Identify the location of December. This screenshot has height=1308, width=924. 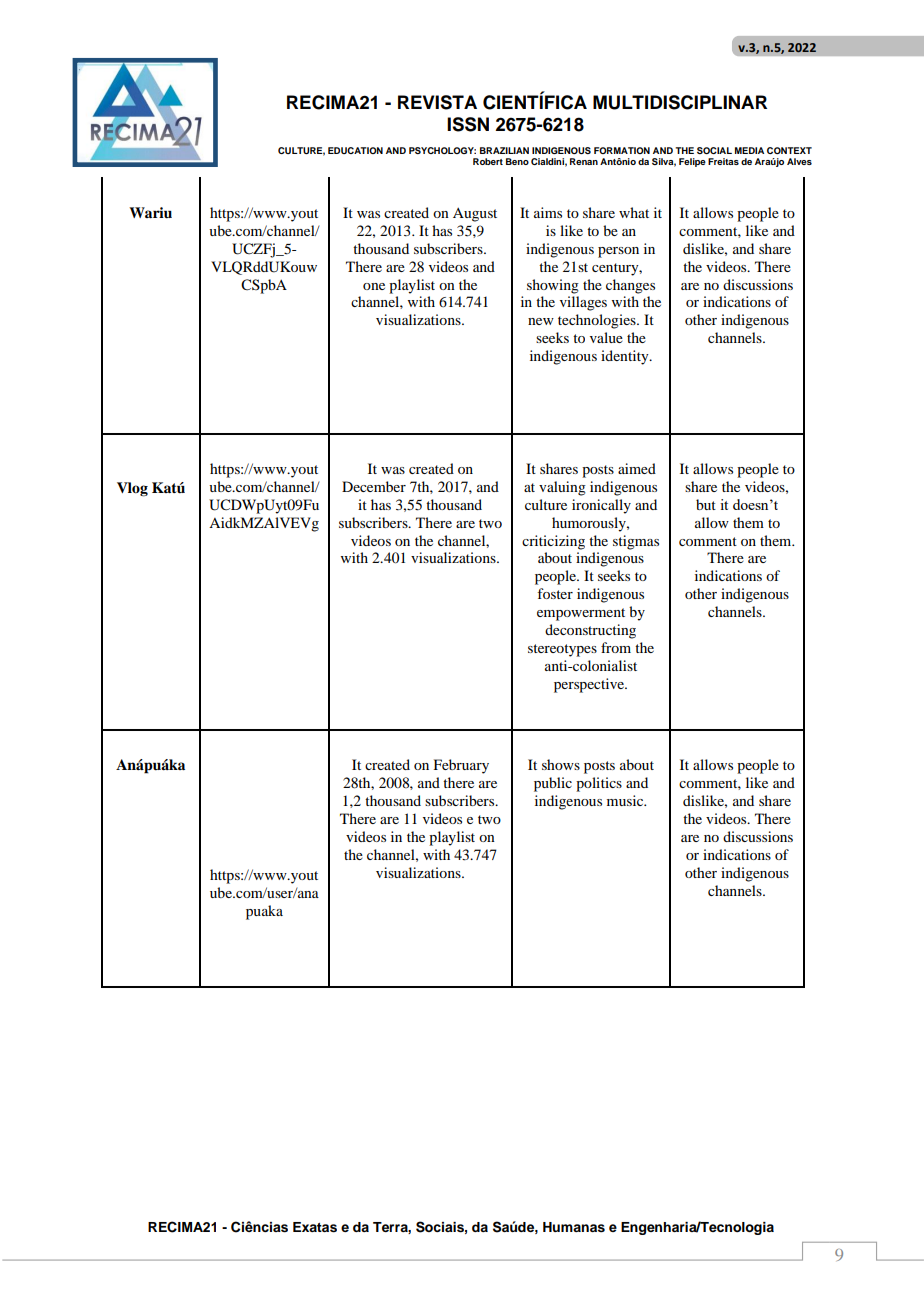
(374, 486).
